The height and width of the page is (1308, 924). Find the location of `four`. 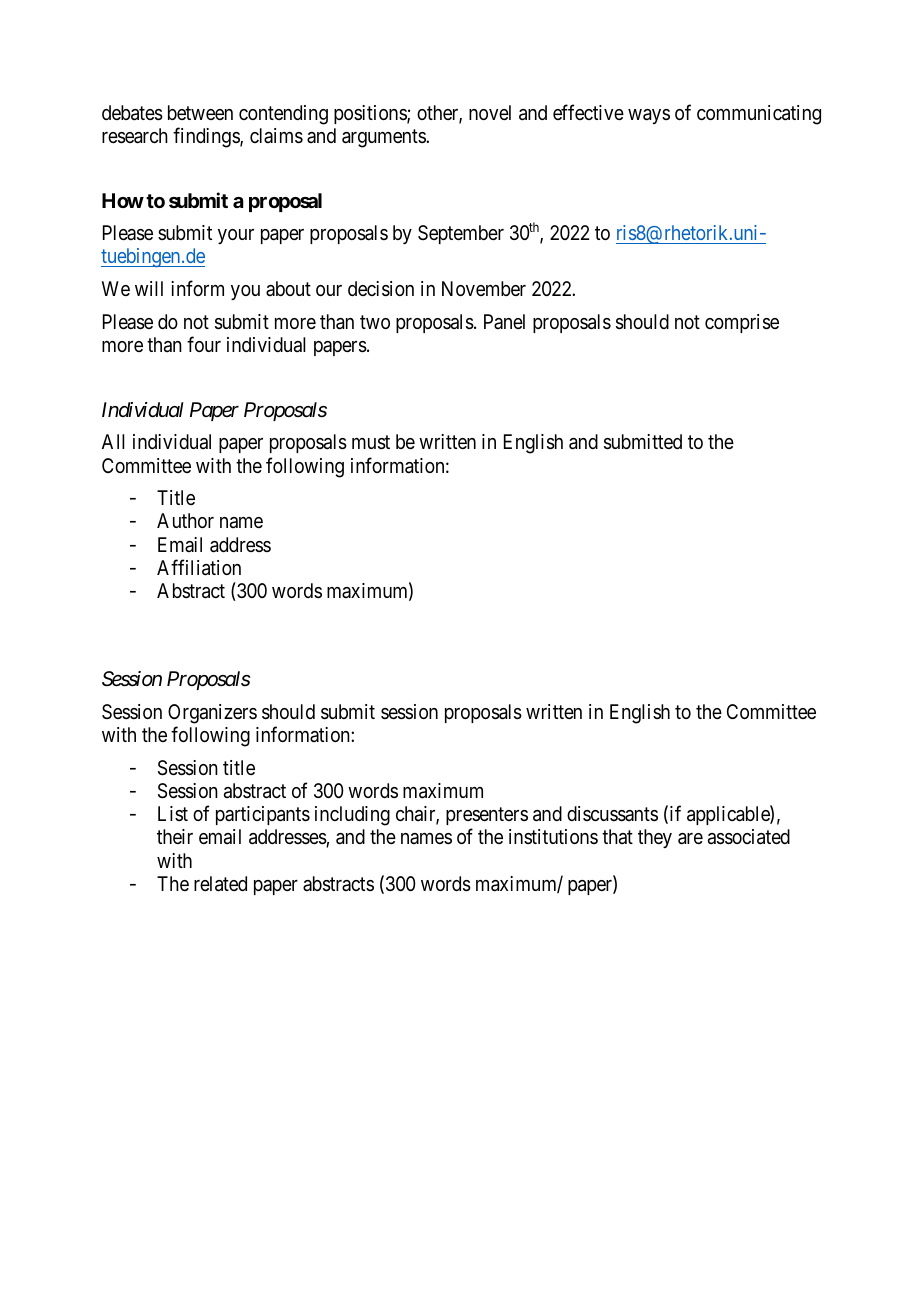

four is located at coordinates (204, 344).
